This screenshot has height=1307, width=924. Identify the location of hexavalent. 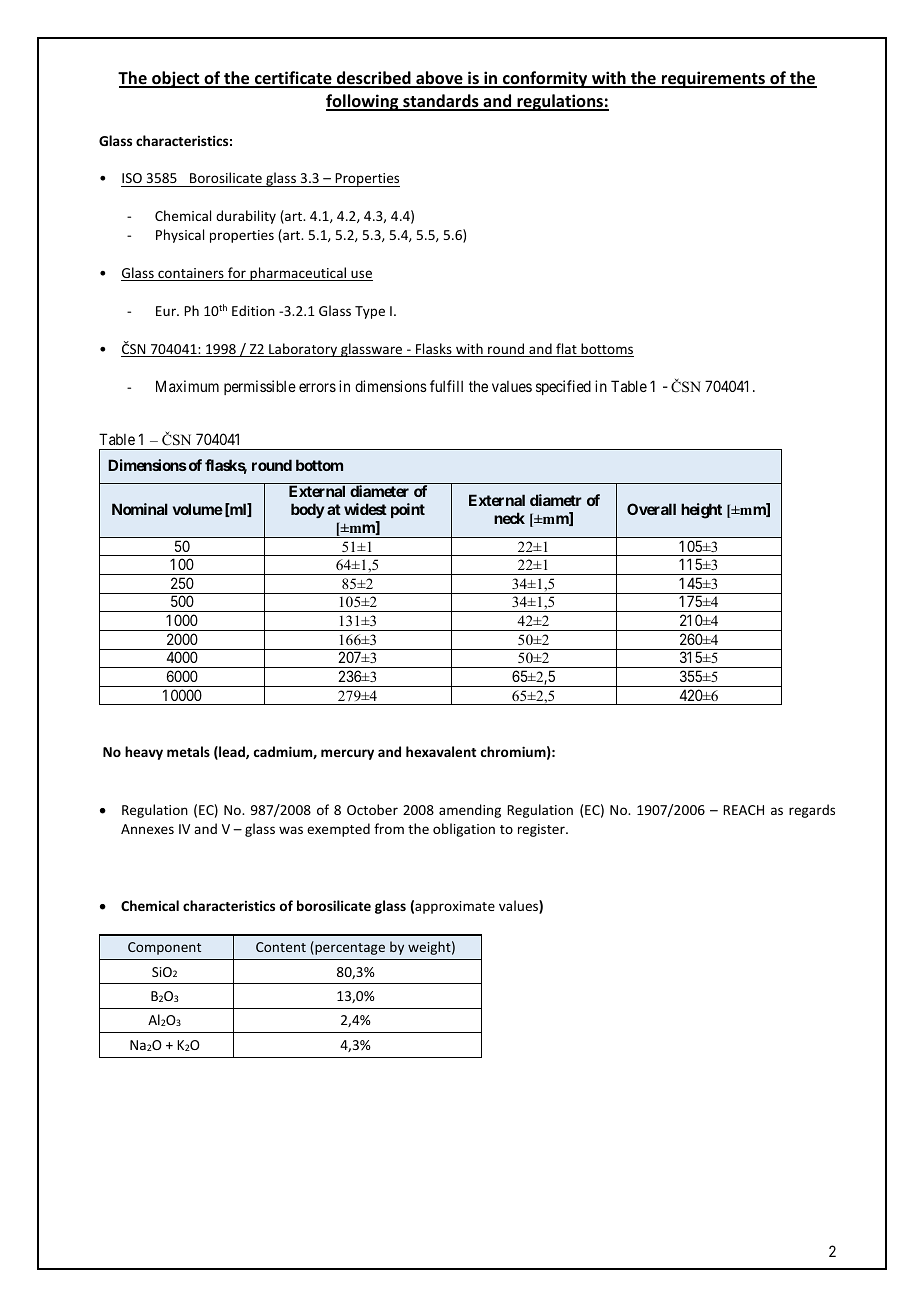
(441, 751).
